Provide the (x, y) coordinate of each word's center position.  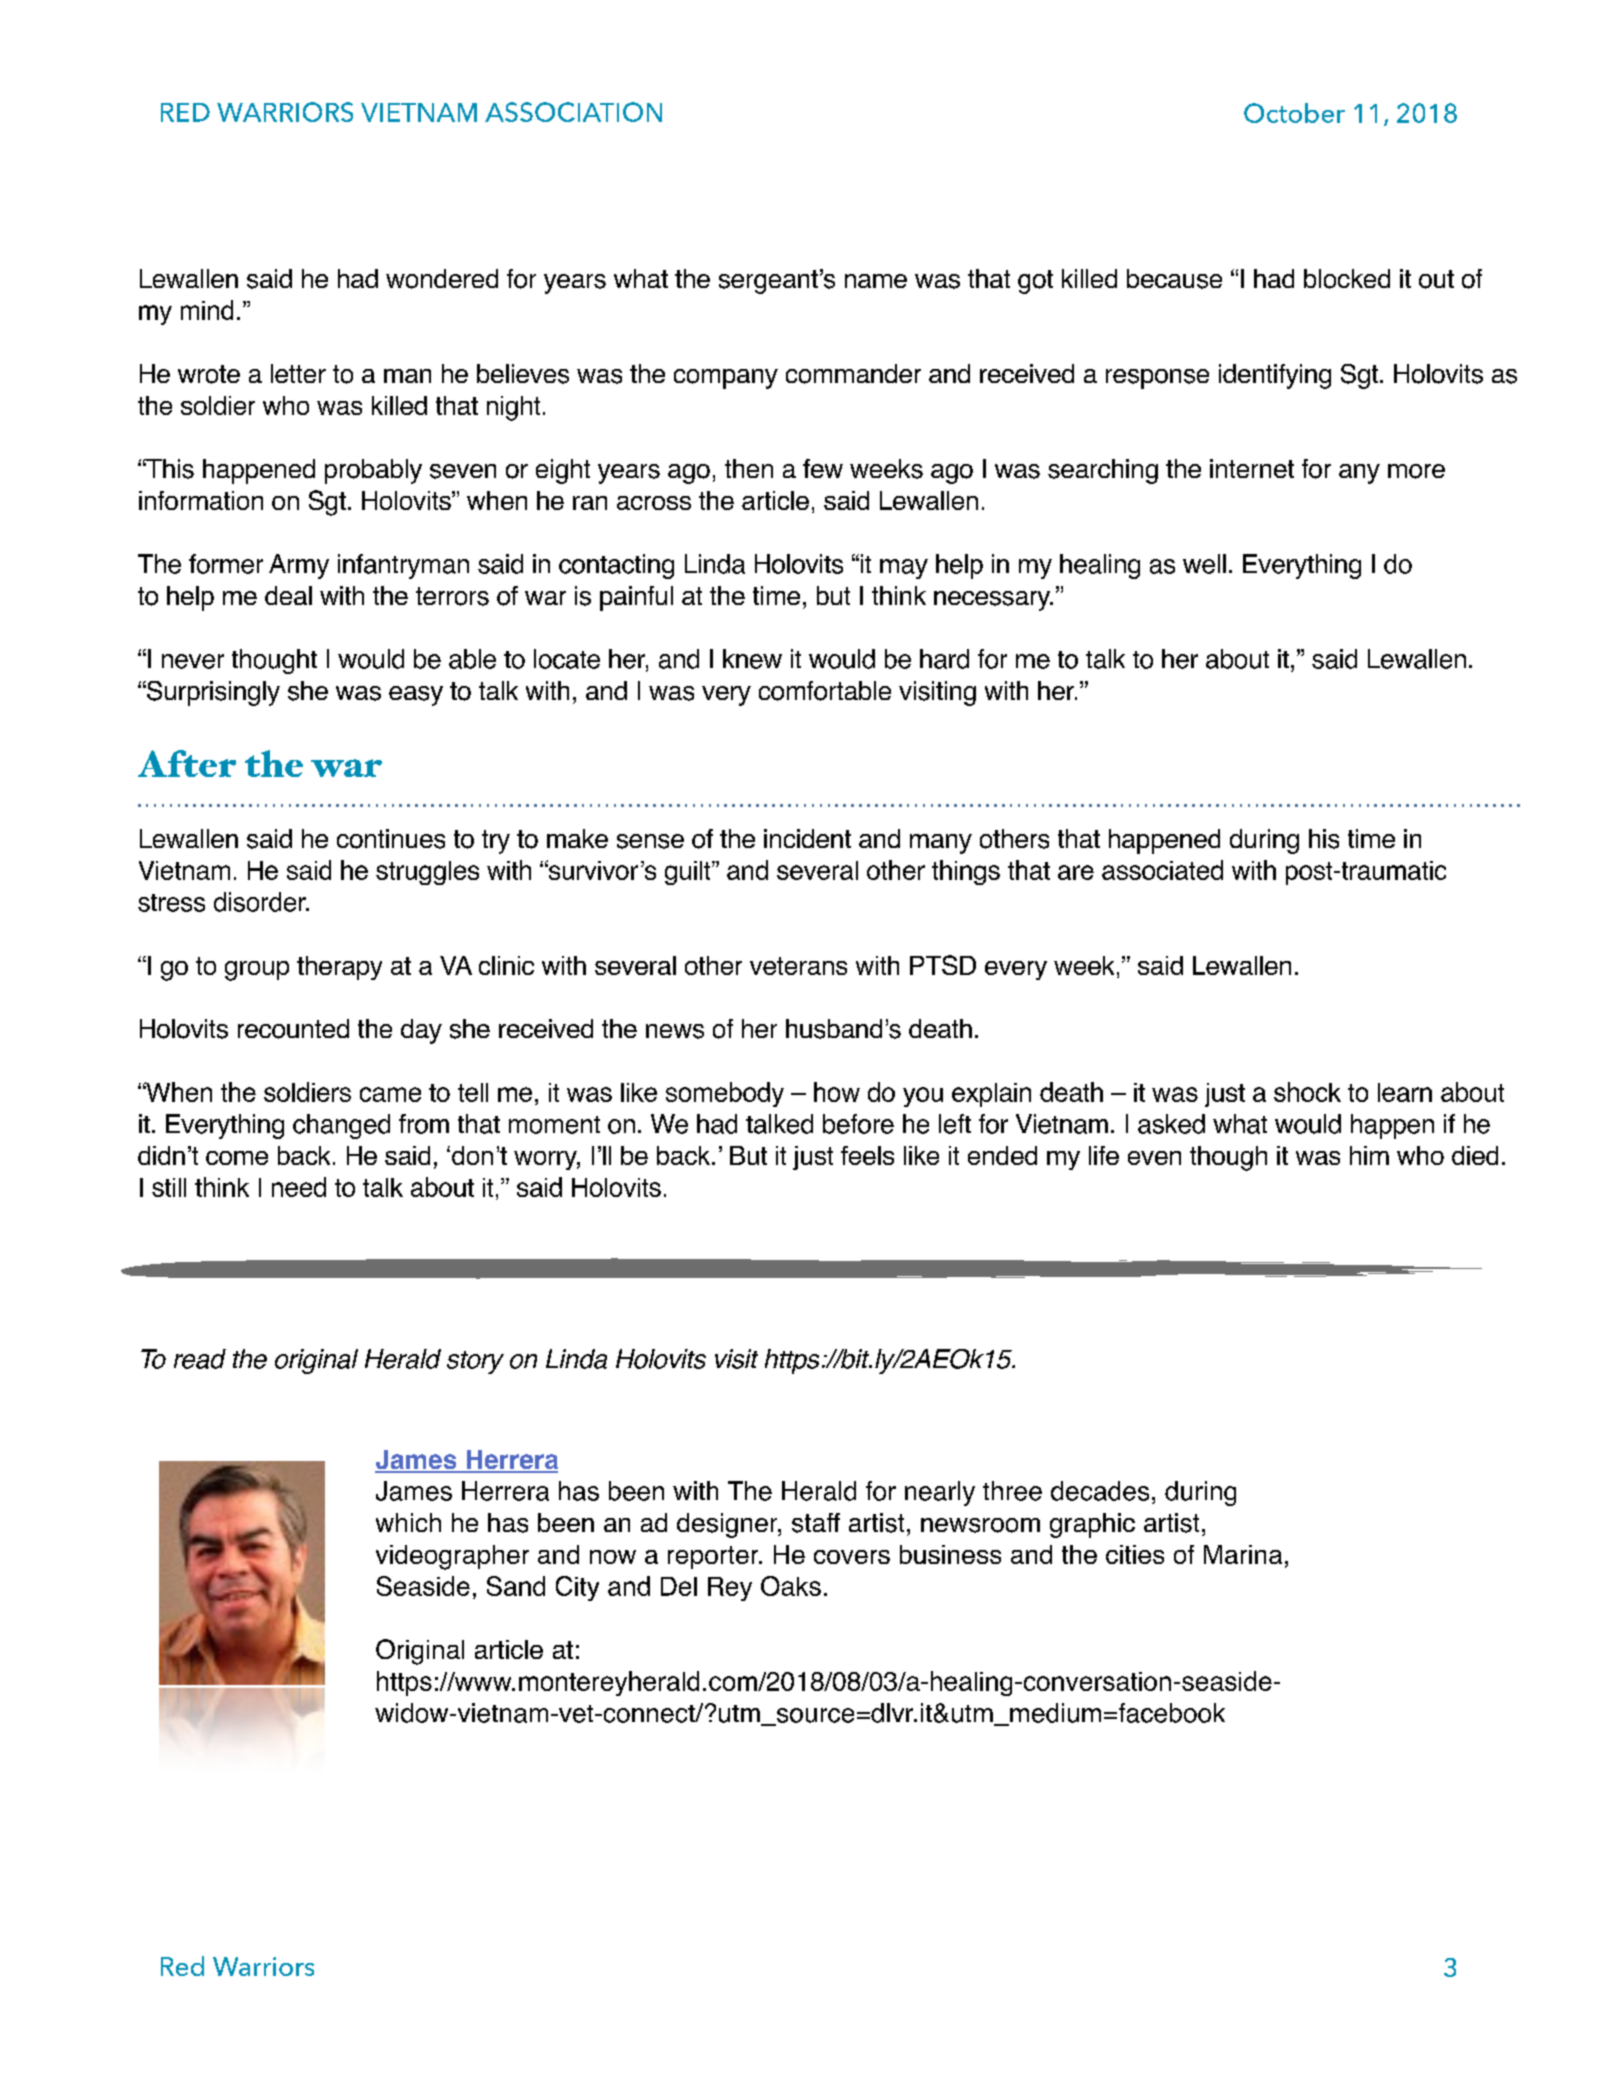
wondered (442, 279)
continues (391, 839)
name (876, 281)
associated (1162, 870)
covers (852, 1557)
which (408, 1522)
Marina (1243, 1554)
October (1294, 113)
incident (807, 838)
